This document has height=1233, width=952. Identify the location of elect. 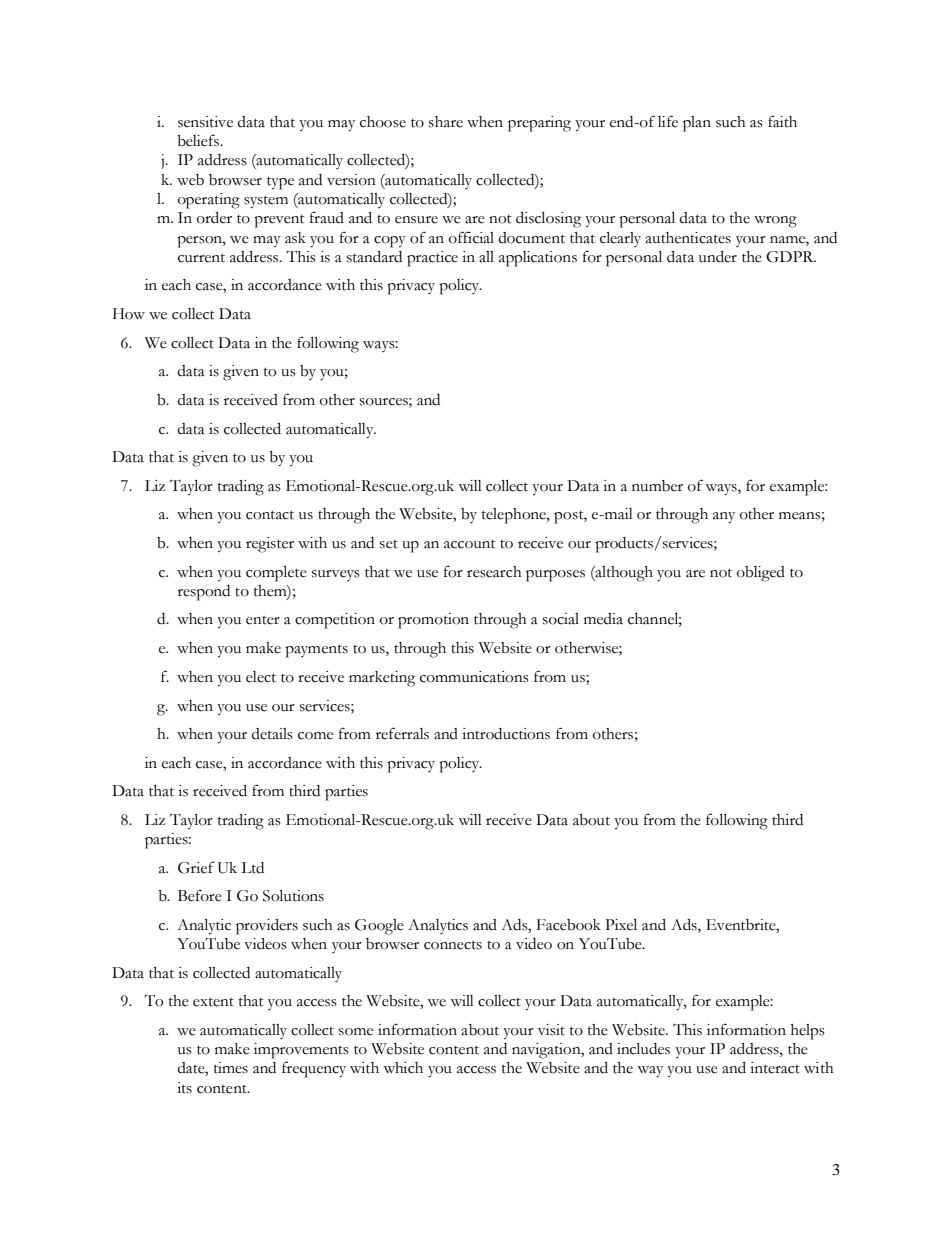
(261, 677).
